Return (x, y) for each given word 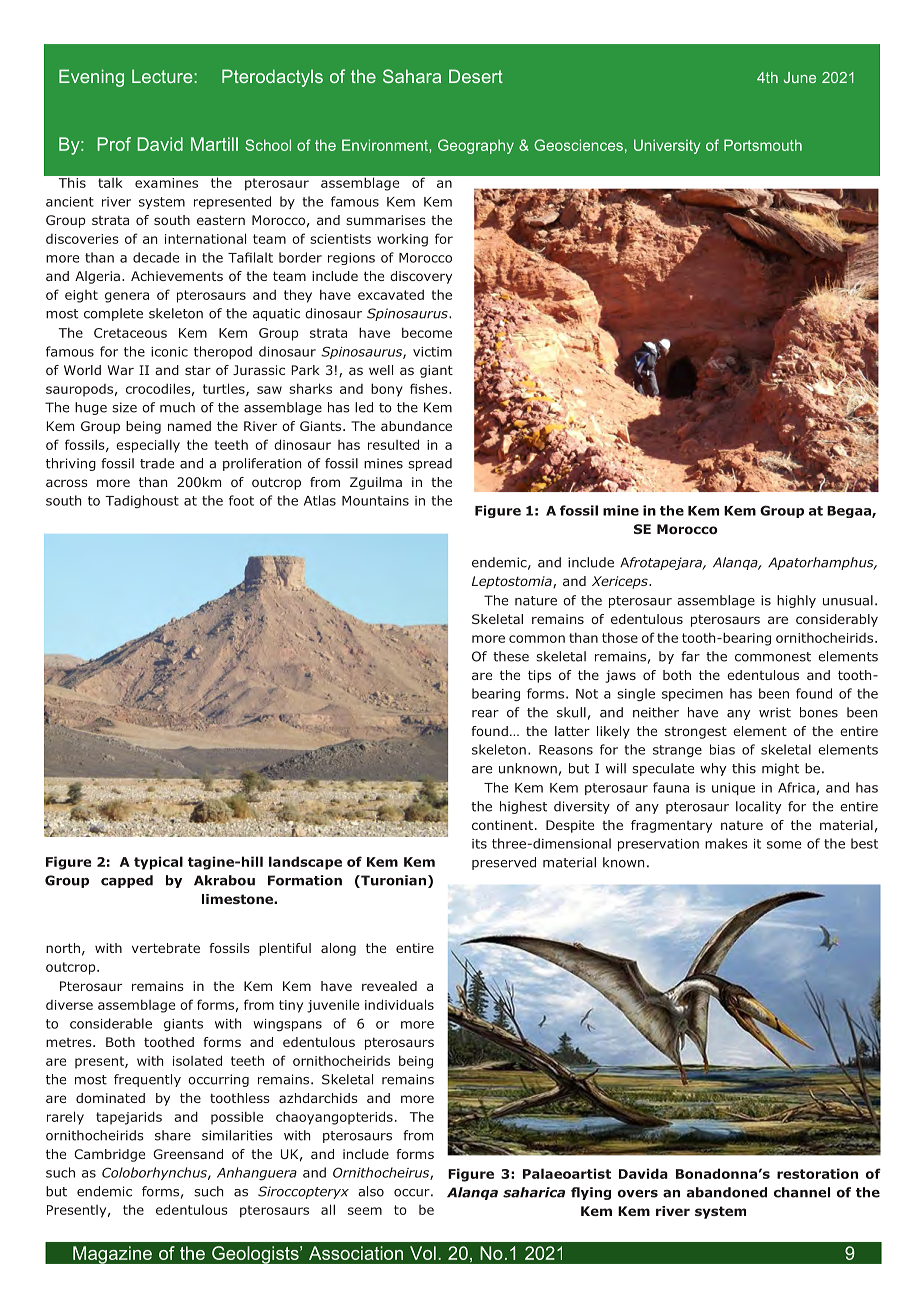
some (784, 845)
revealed (389, 986)
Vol (423, 1253)
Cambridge (109, 1155)
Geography (476, 146)
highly (796, 601)
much (177, 407)
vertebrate (166, 948)
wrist (775, 712)
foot (241, 500)
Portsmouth (763, 145)
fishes (430, 388)
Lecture (163, 76)
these (511, 656)
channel (802, 1192)
